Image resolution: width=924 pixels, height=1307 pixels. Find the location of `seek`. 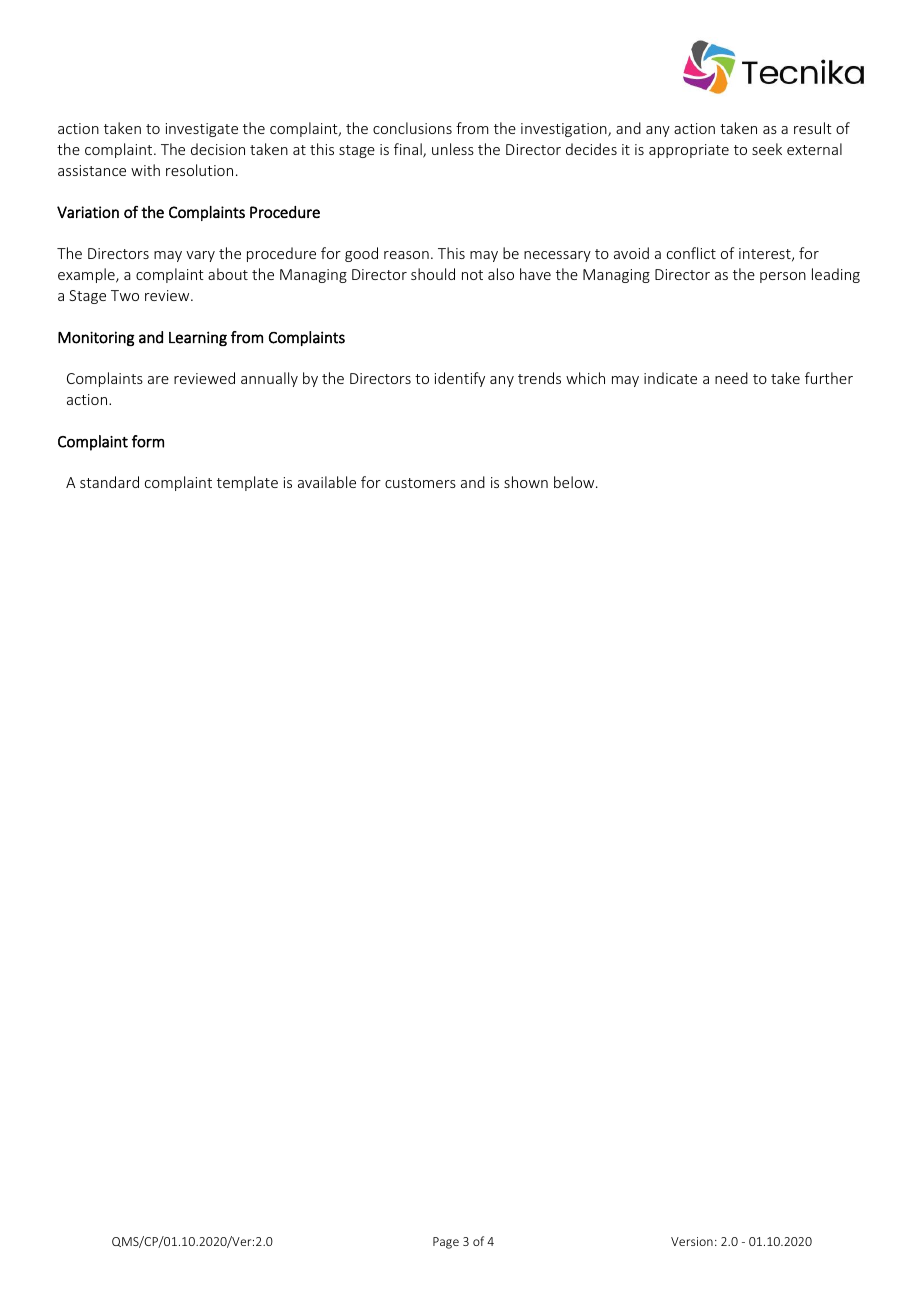

seek is located at coordinates (767, 149).
